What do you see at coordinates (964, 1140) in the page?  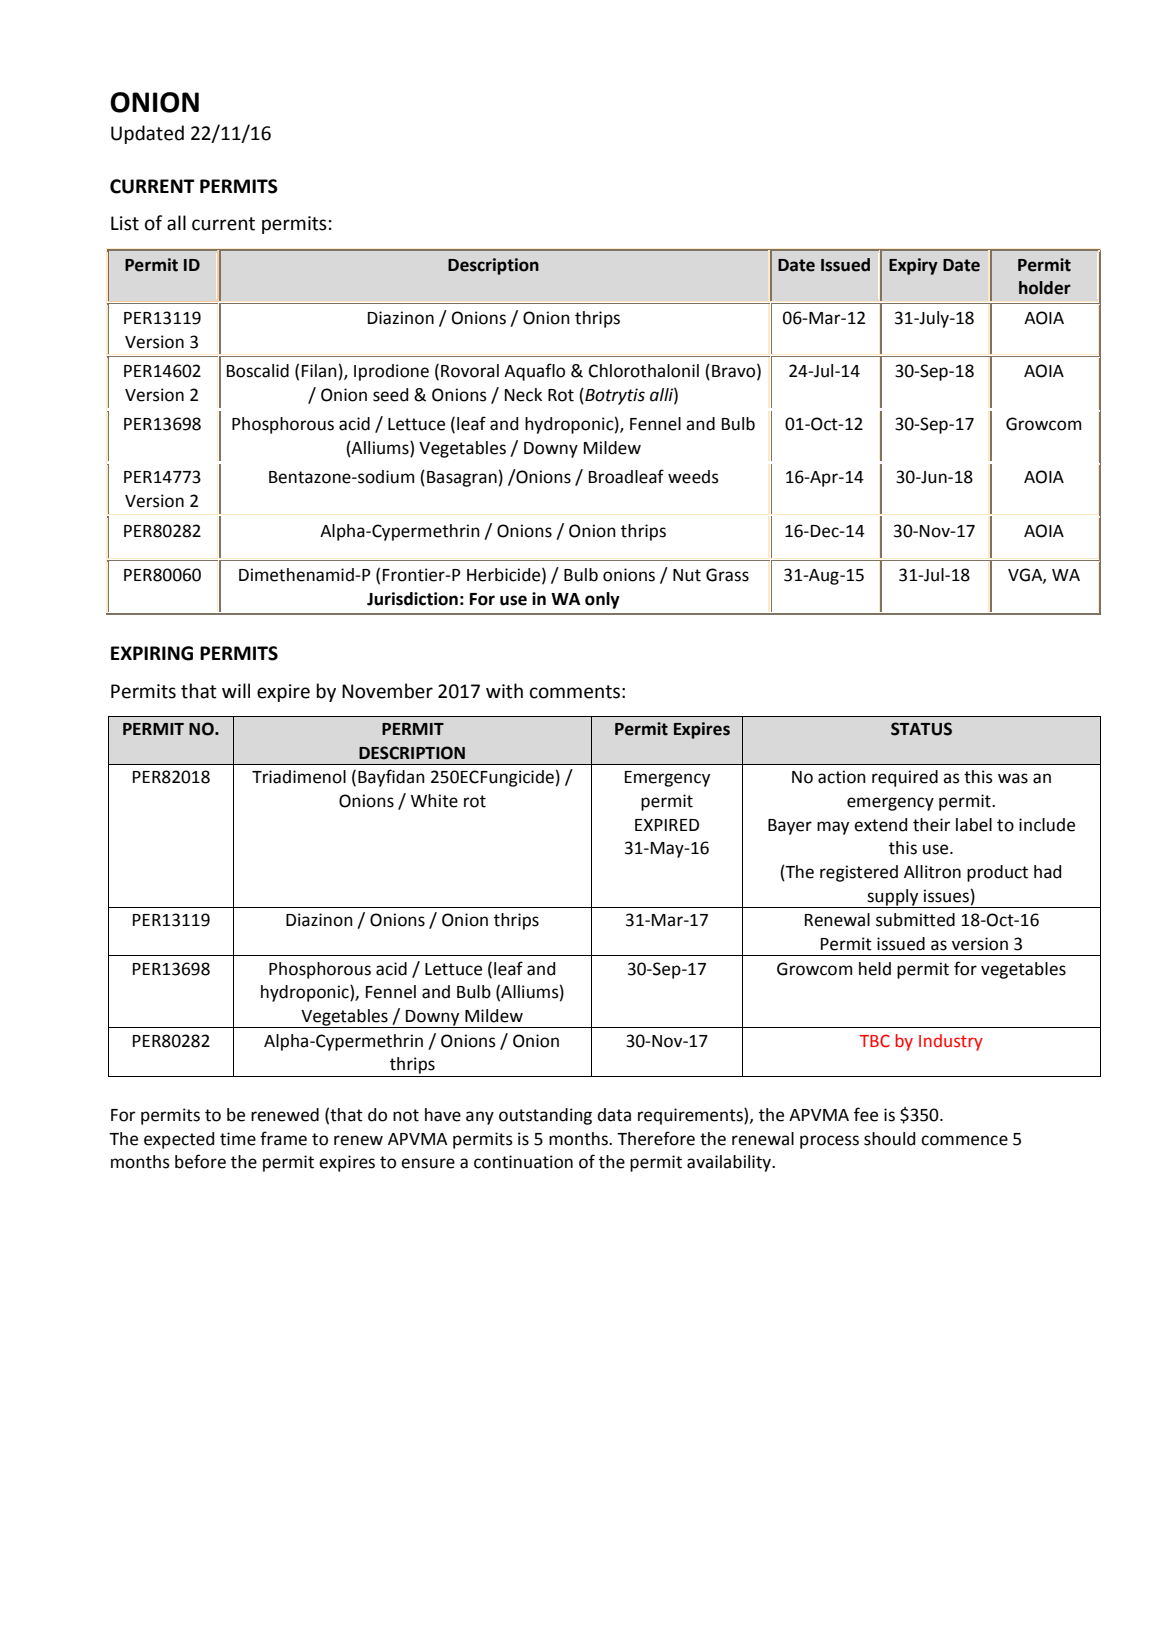 I see `commence` at bounding box center [964, 1140].
